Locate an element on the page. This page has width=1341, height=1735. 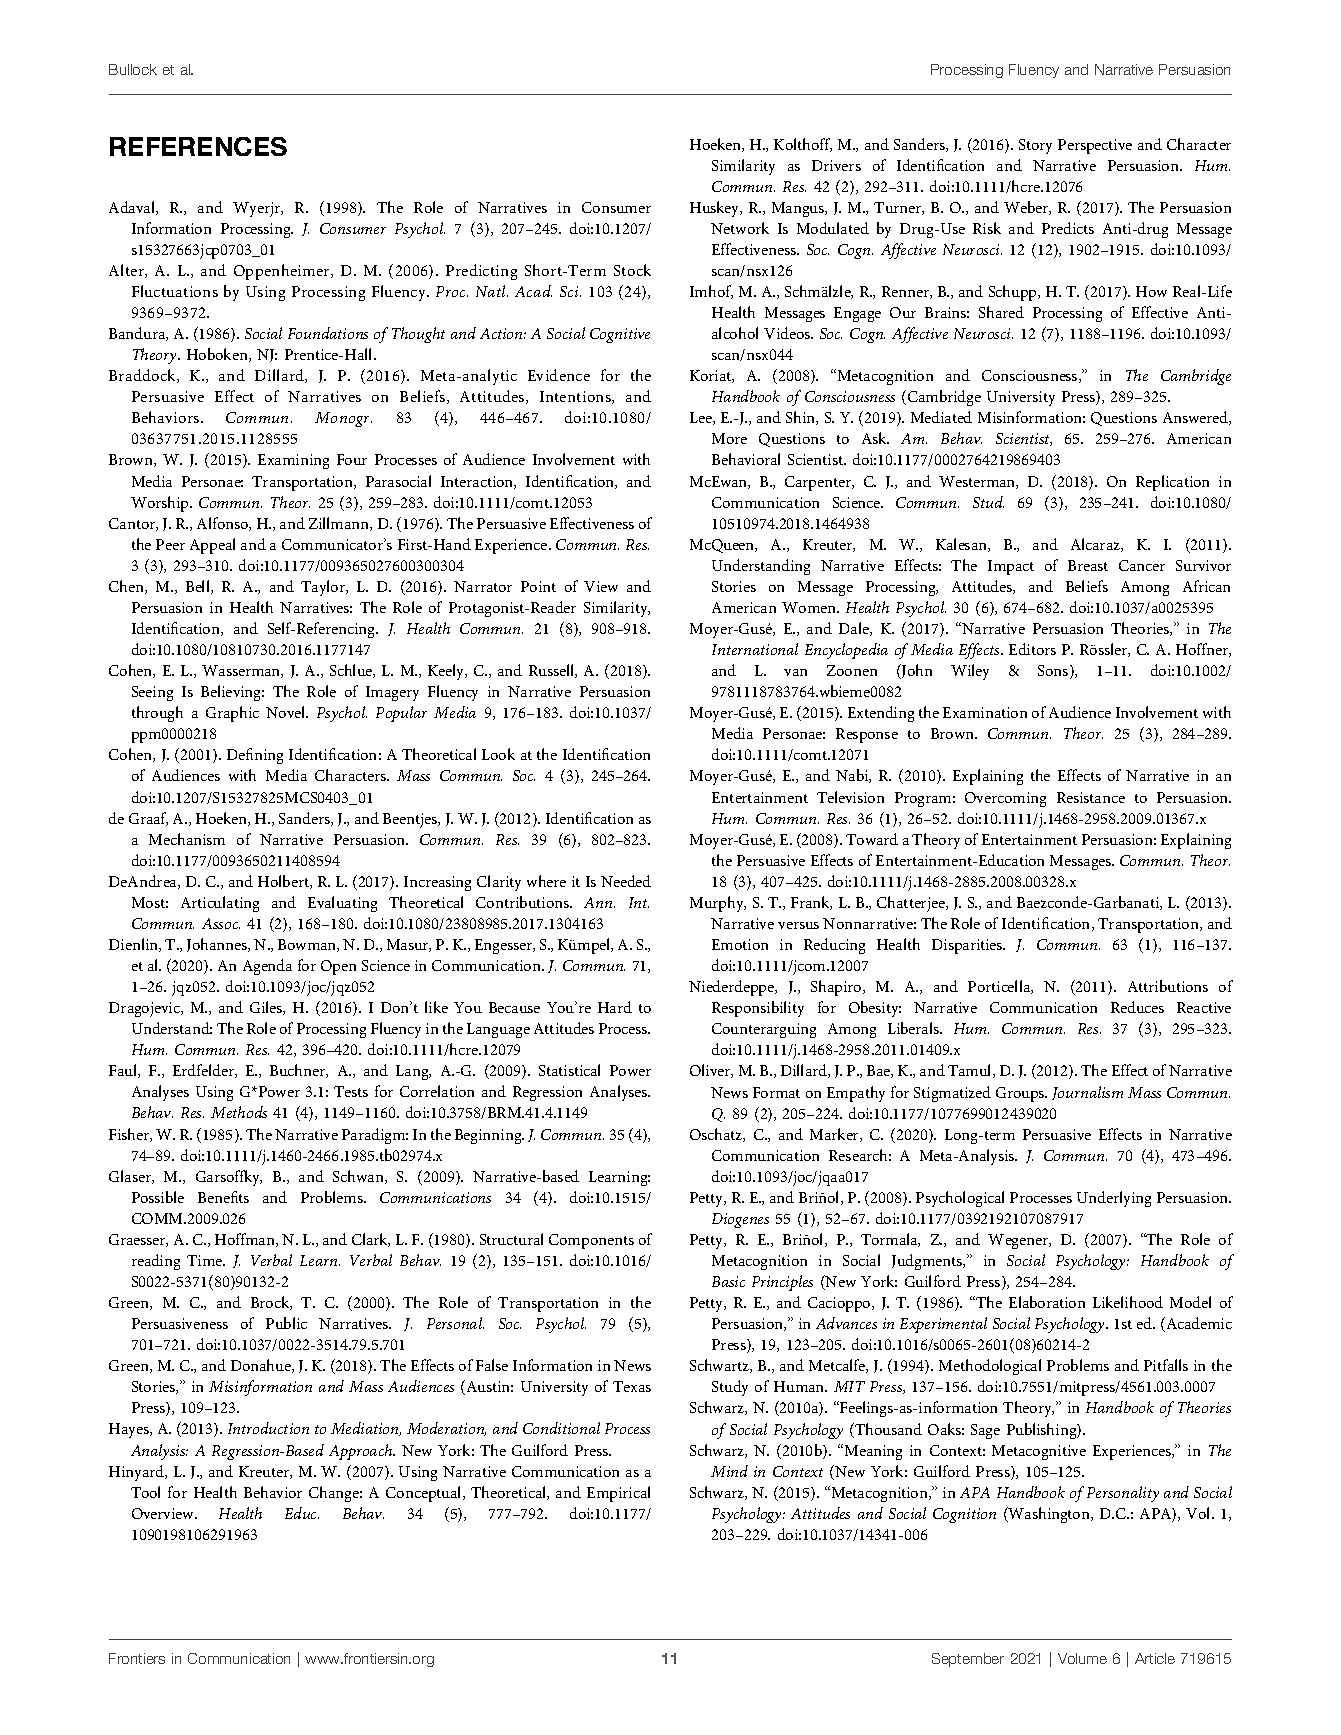
Resistance is located at coordinates (1091, 797).
